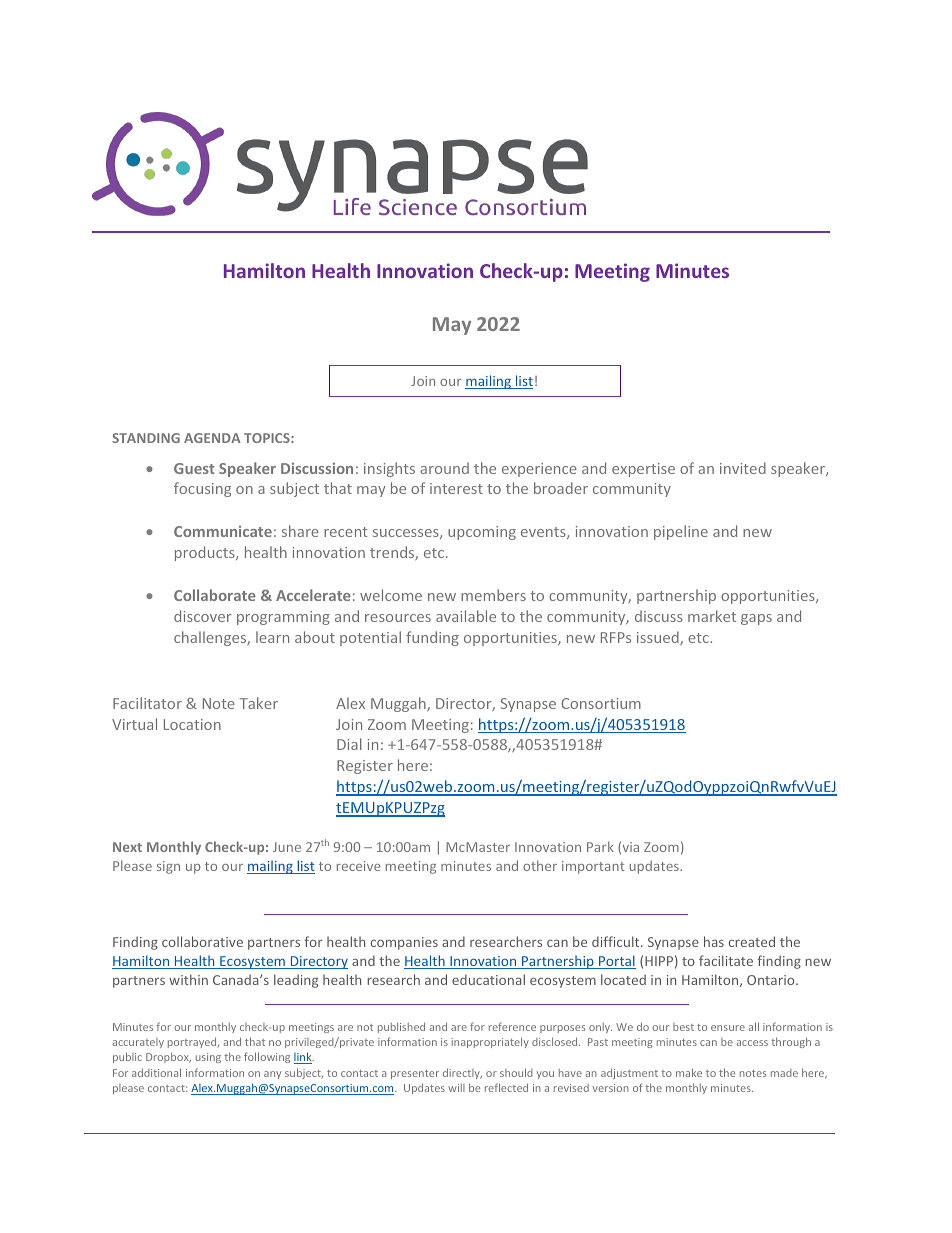 This image has width=952, height=1233. What do you see at coordinates (462, 1073) in the image?
I see `directly` at bounding box center [462, 1073].
